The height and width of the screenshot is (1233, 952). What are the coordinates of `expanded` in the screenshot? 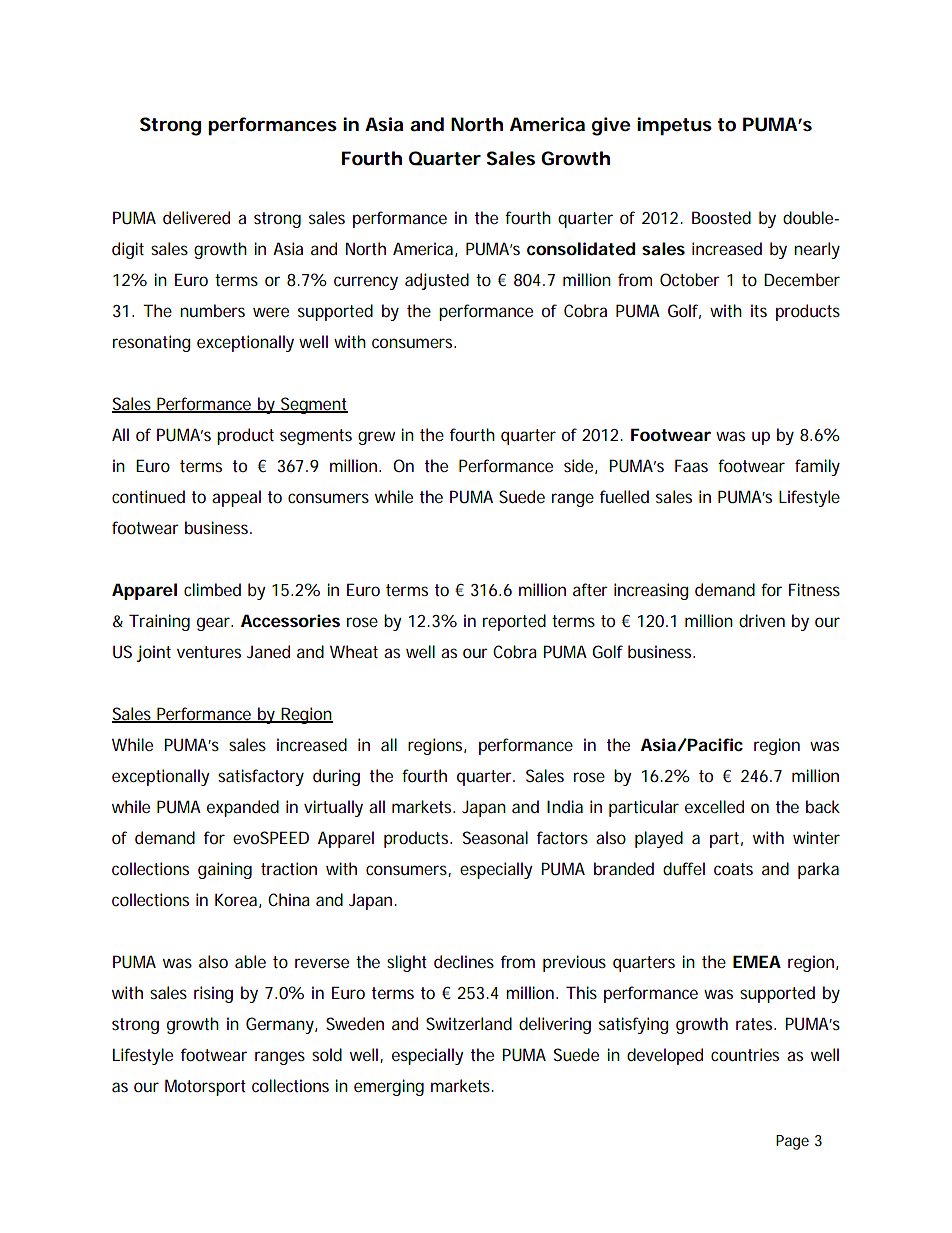 It's located at (243, 808).
